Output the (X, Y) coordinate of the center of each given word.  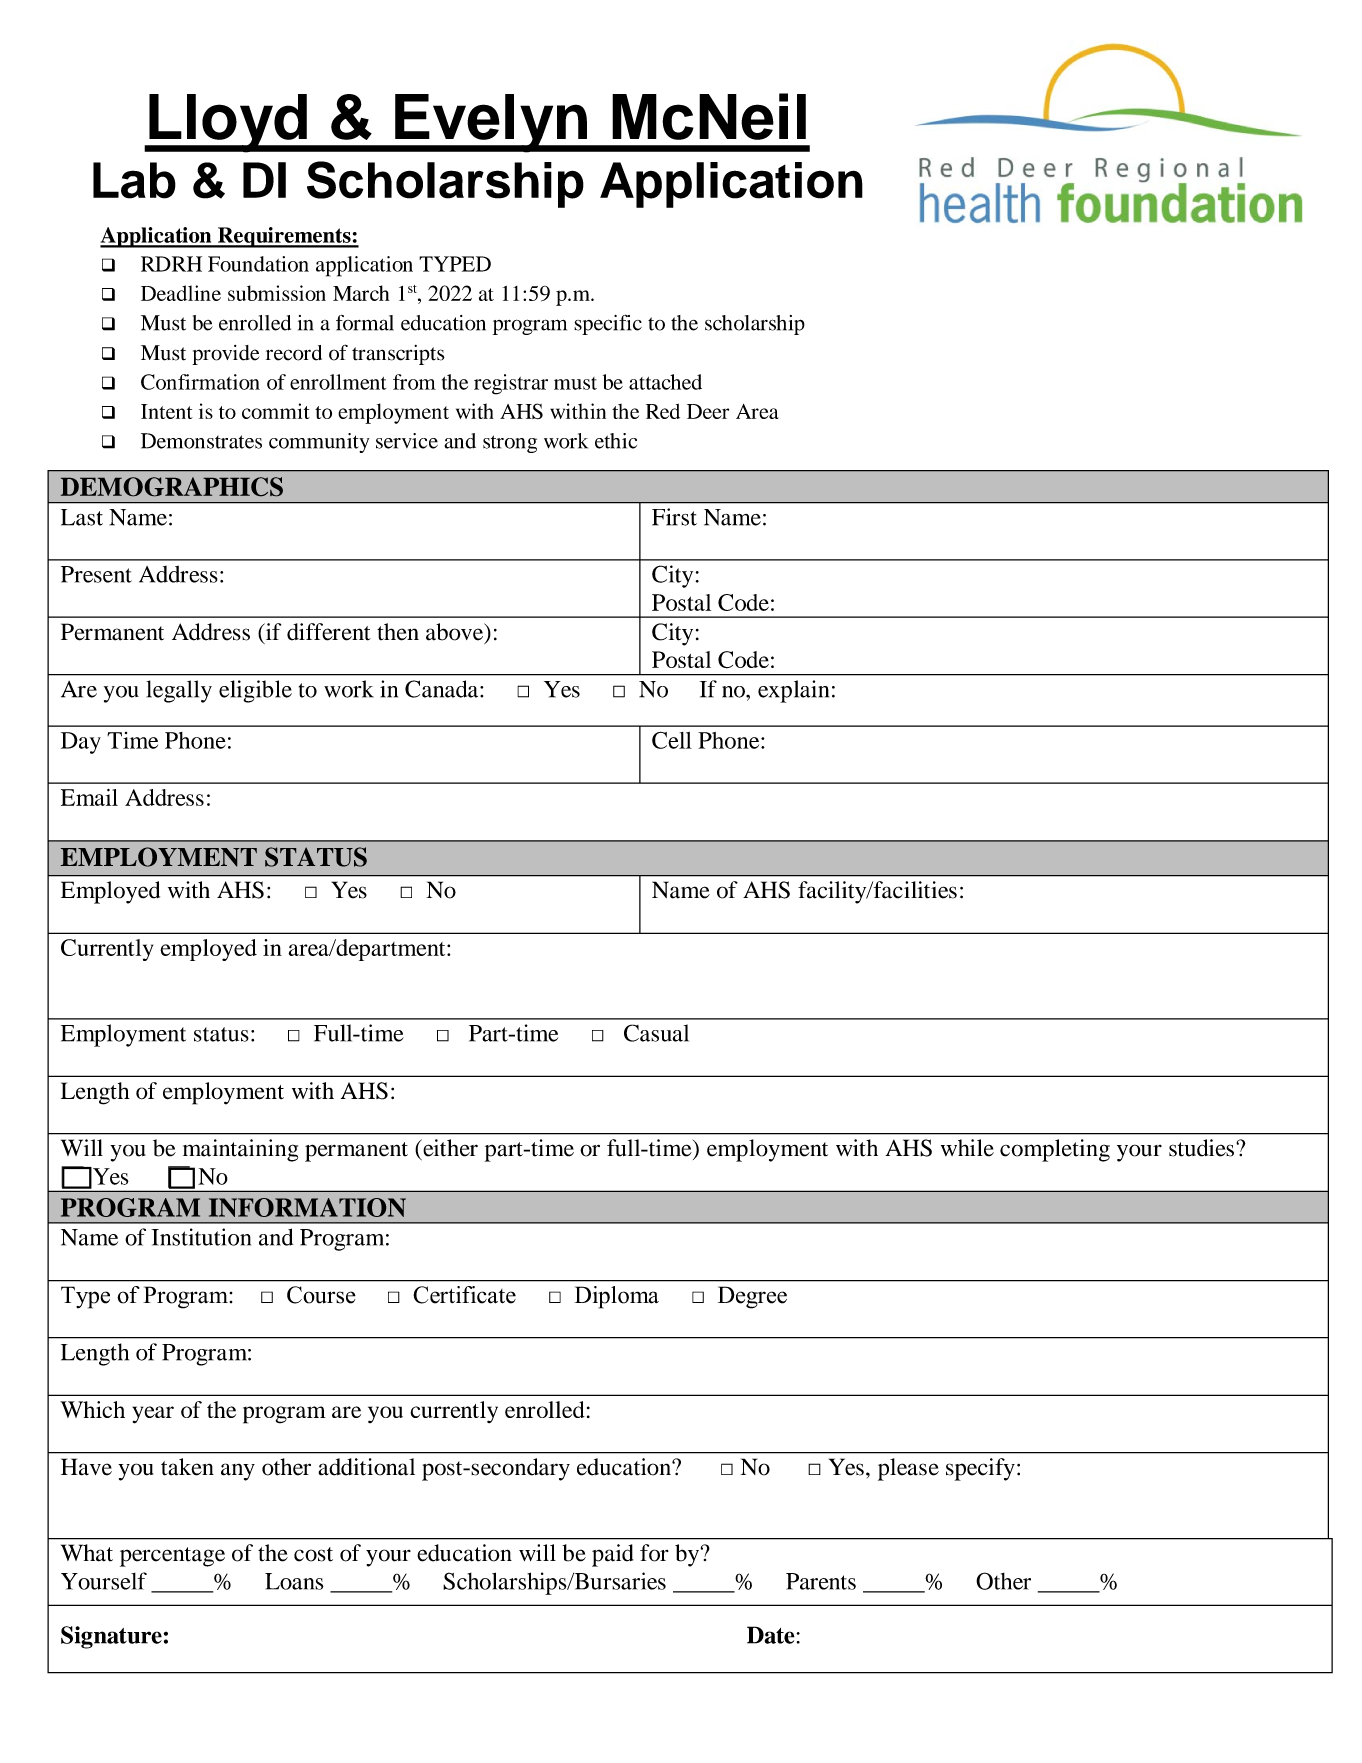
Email (89, 797)
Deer (708, 411)
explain (793, 691)
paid (612, 1555)
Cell (672, 740)
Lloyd (228, 123)
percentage (172, 1557)
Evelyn (491, 123)
